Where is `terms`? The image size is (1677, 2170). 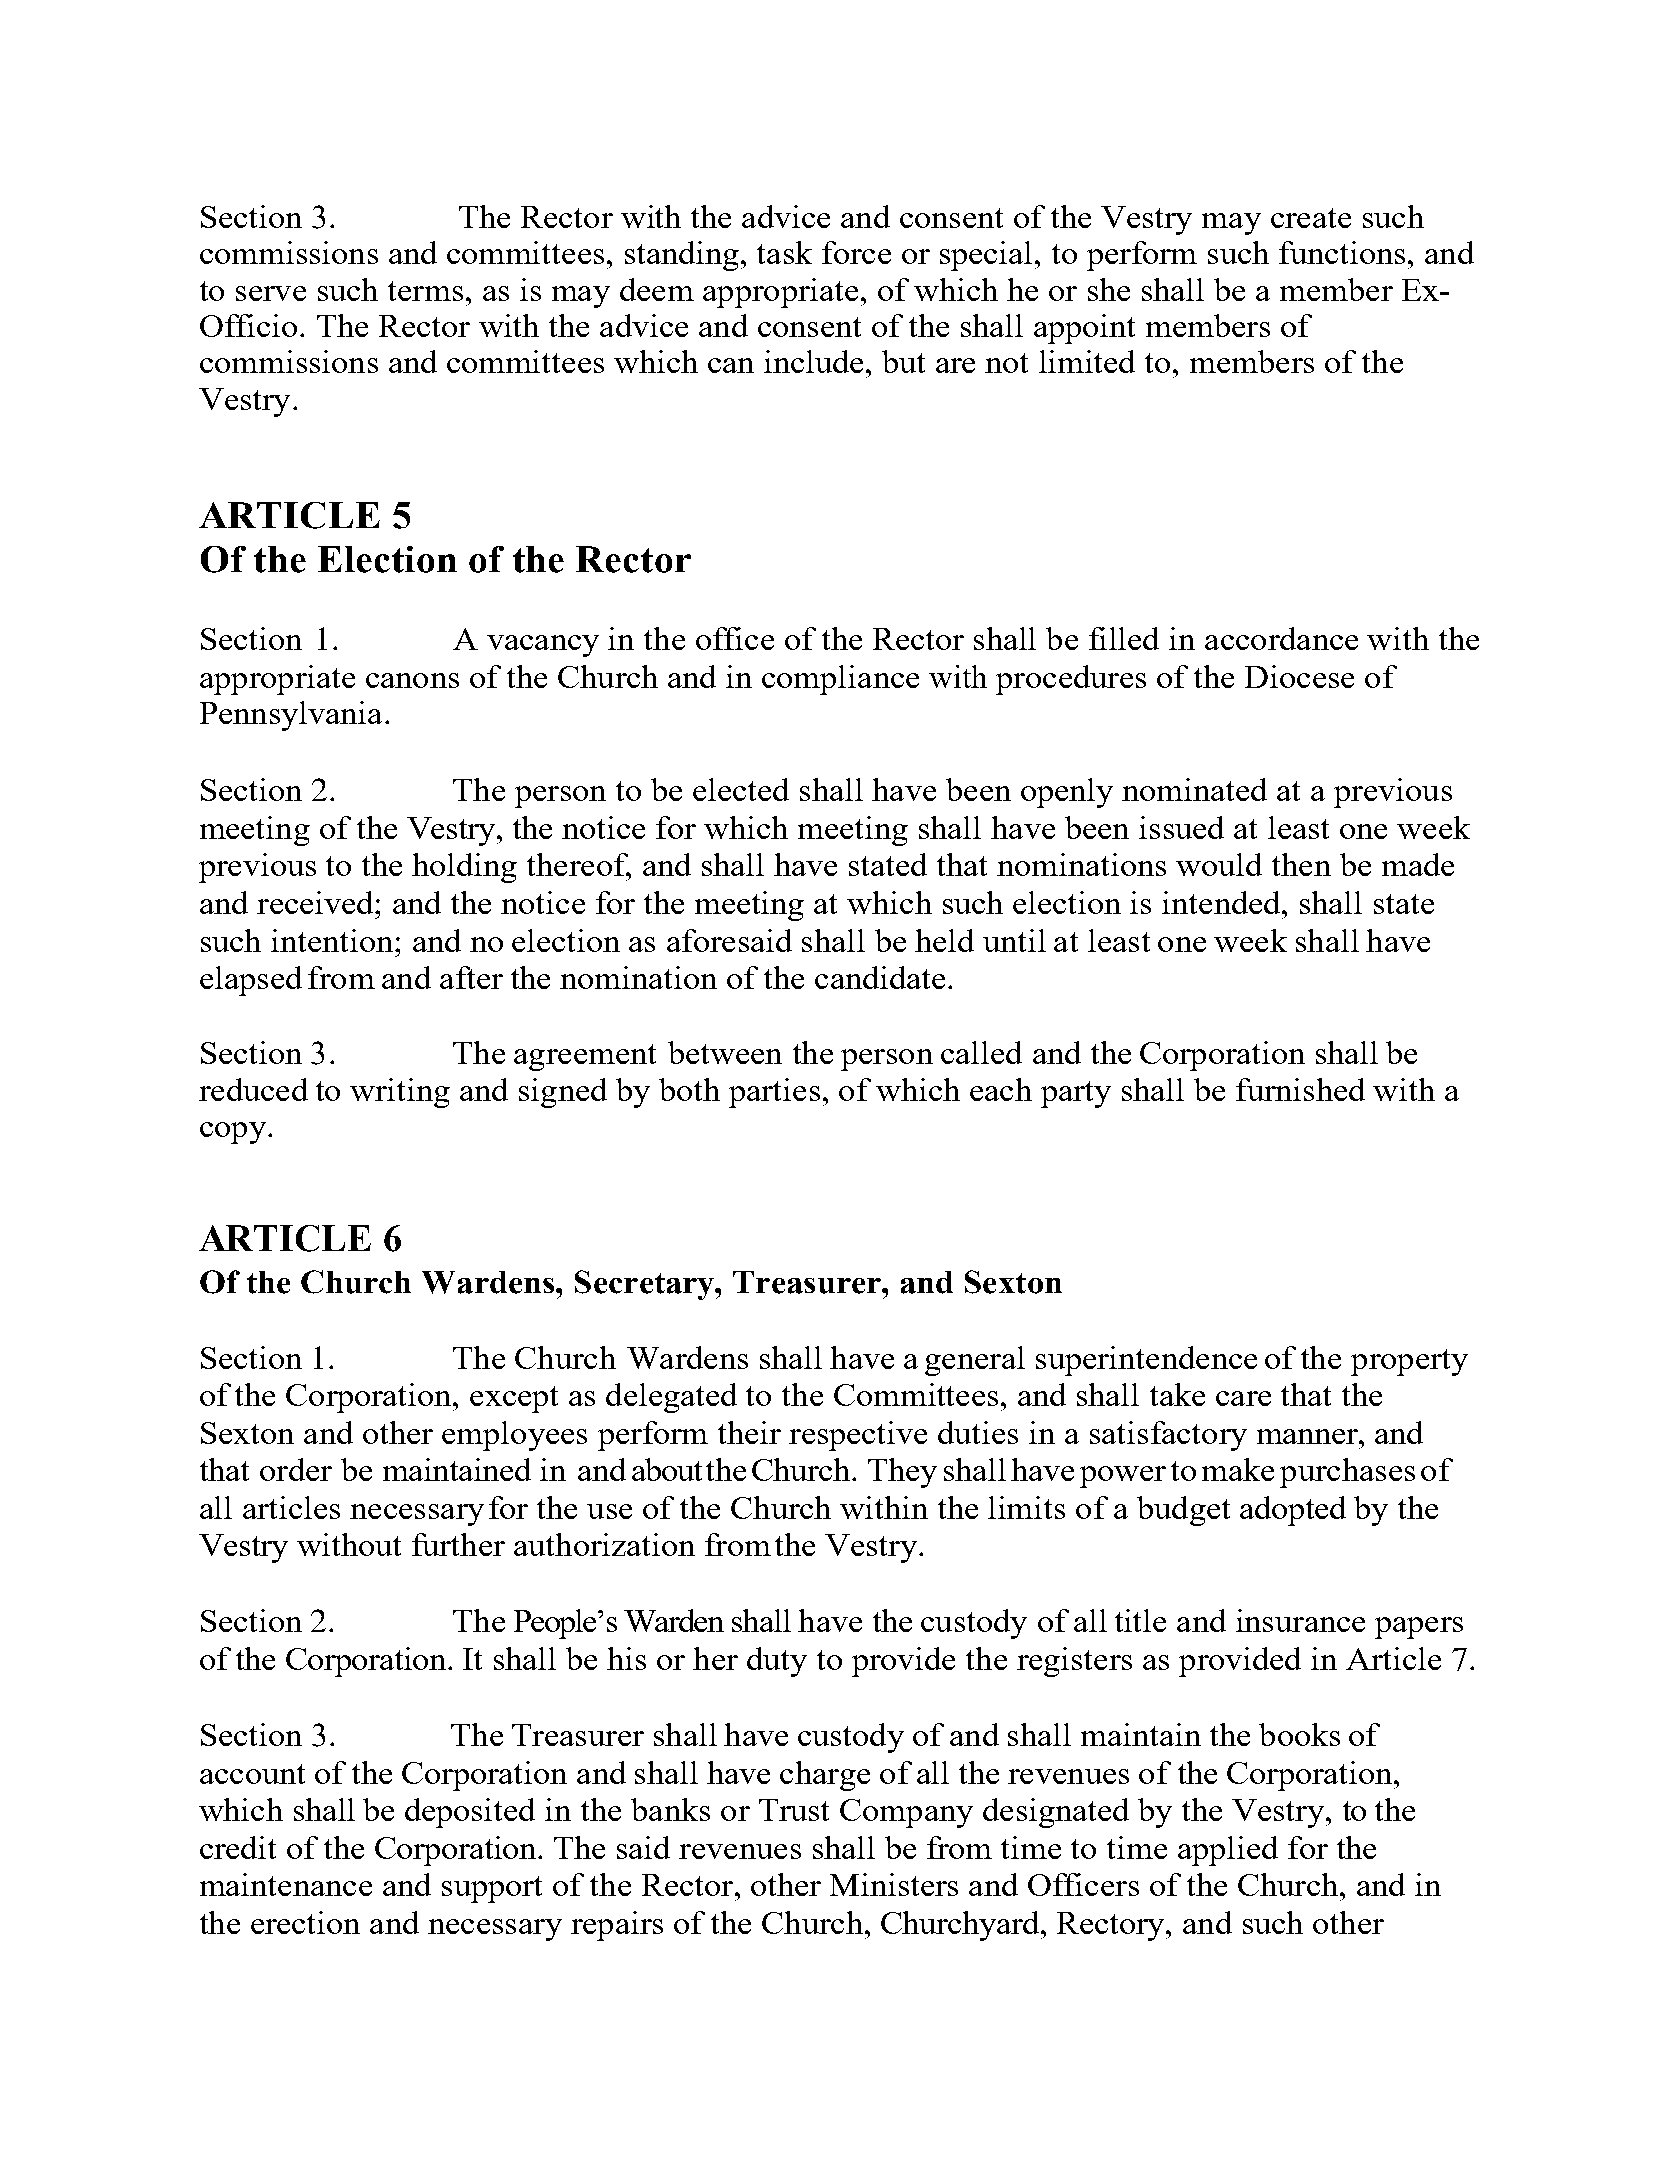 terms is located at coordinates (425, 291).
